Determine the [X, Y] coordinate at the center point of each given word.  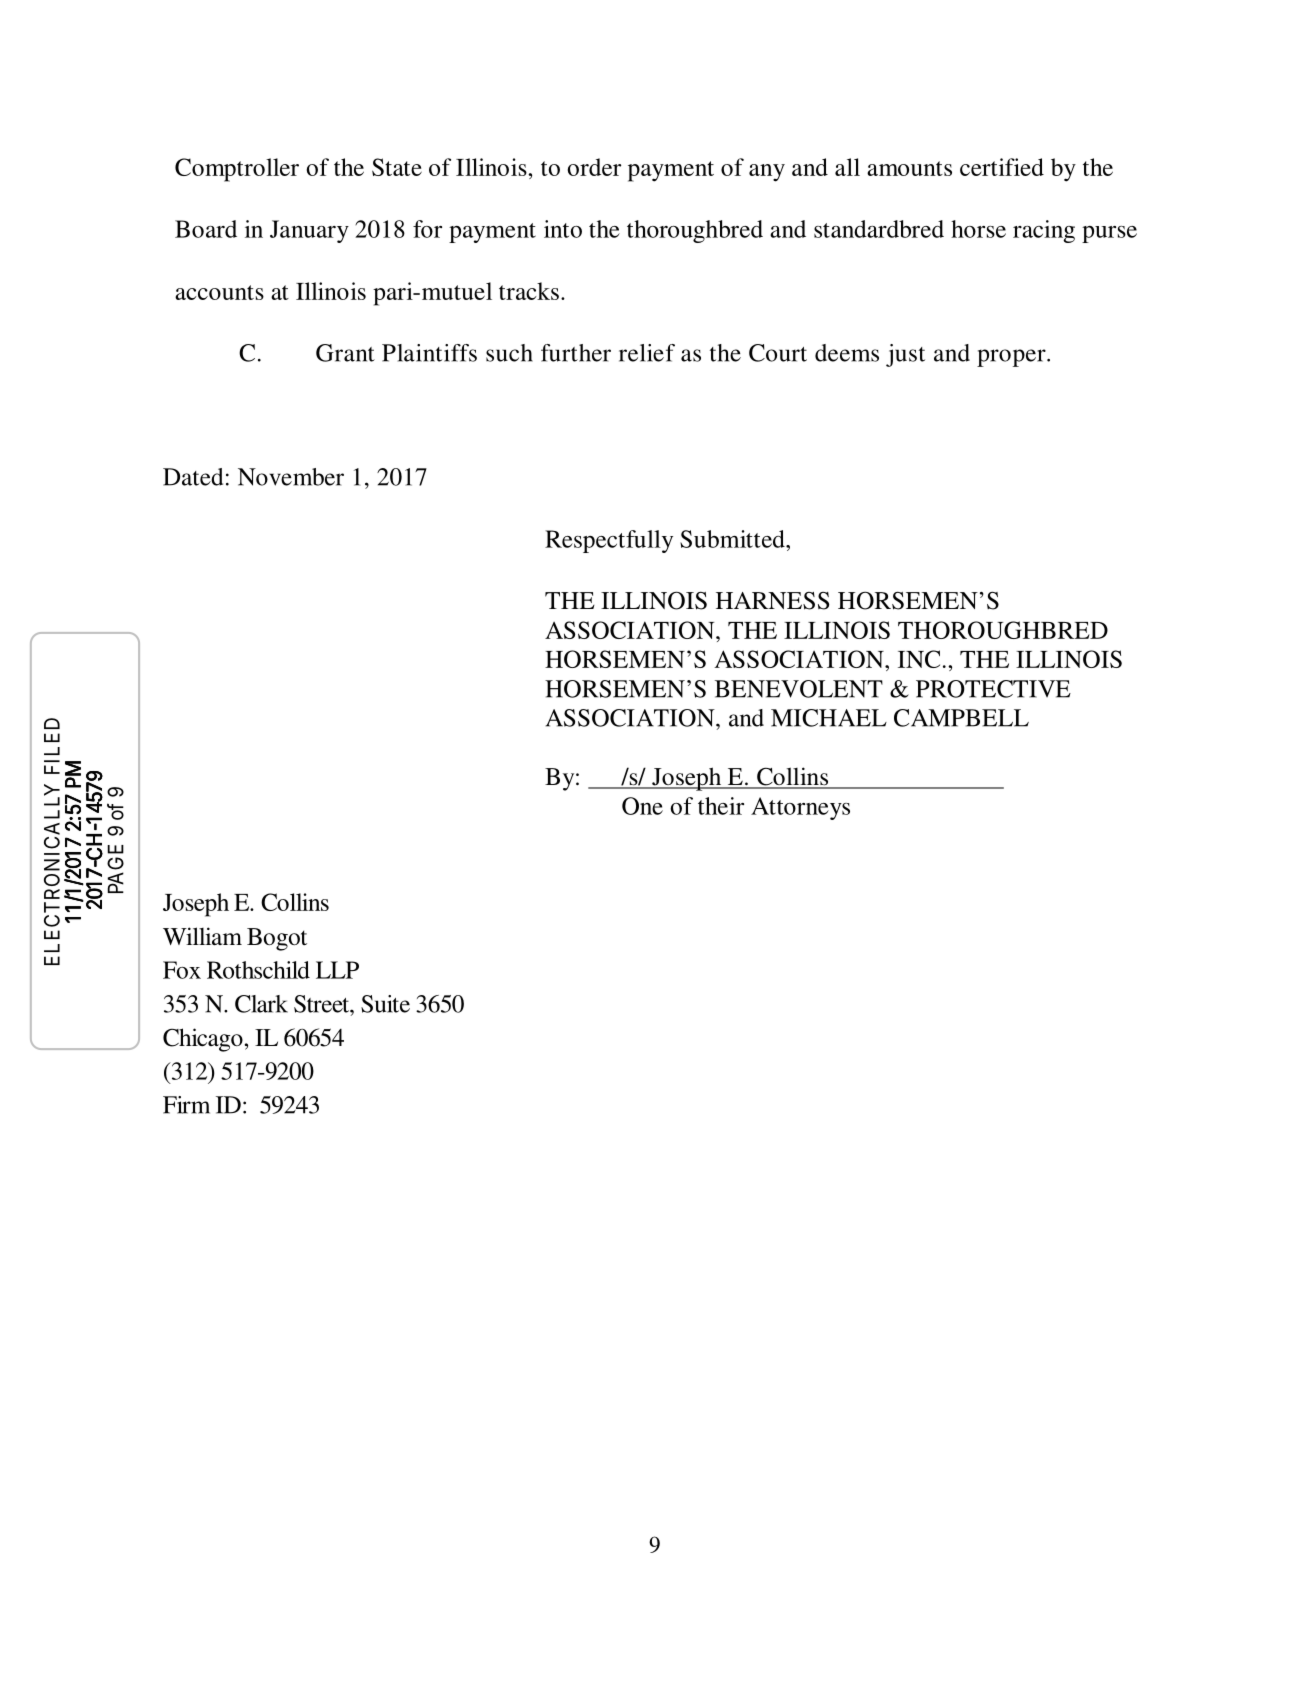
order [594, 167]
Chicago [203, 1040]
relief [647, 353]
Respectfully [609, 541]
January [309, 231]
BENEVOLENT [799, 689]
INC [919, 659]
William [202, 936]
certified [1002, 167]
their [721, 806]
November [291, 477]
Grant [345, 353]
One [642, 806]
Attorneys [800, 808]
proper [1012, 358]
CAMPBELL [961, 718]
